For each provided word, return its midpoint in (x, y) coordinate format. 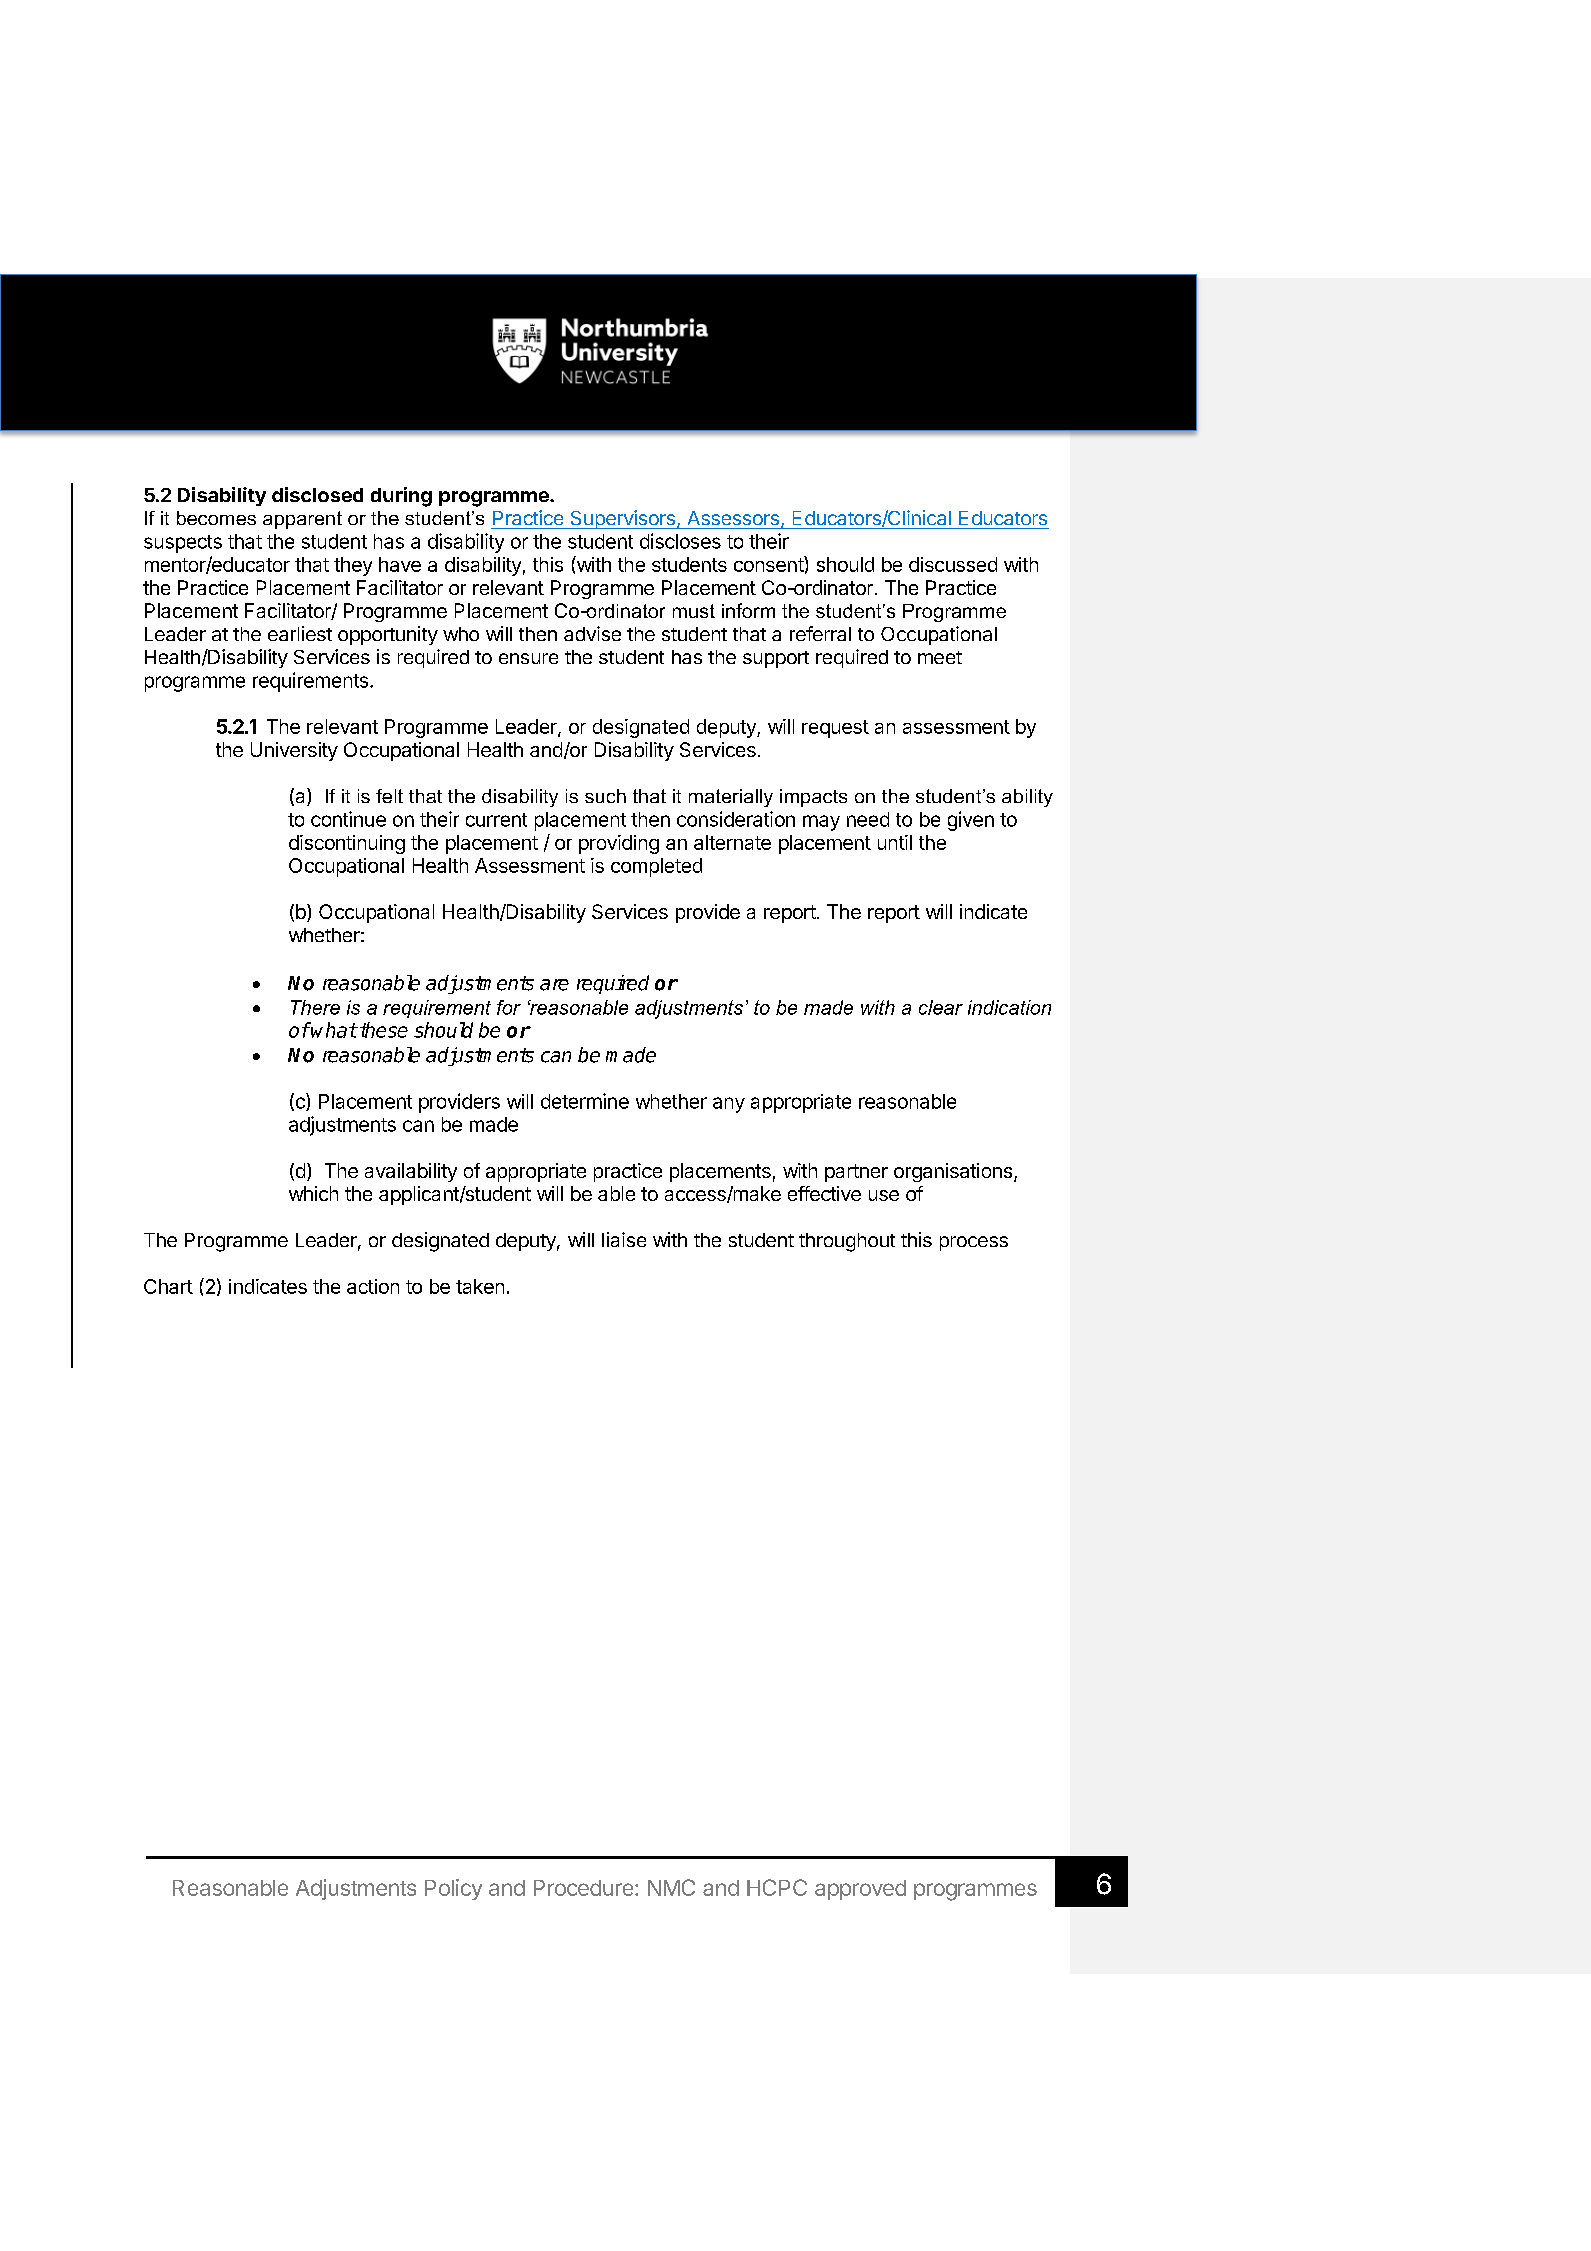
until (895, 842)
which (313, 1193)
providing (619, 844)
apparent (302, 520)
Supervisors (622, 519)
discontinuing (347, 844)
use (884, 1195)
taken (480, 1286)
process (974, 1243)
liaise (624, 1239)
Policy (453, 1889)
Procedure (583, 1888)
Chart (168, 1286)
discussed (953, 564)
